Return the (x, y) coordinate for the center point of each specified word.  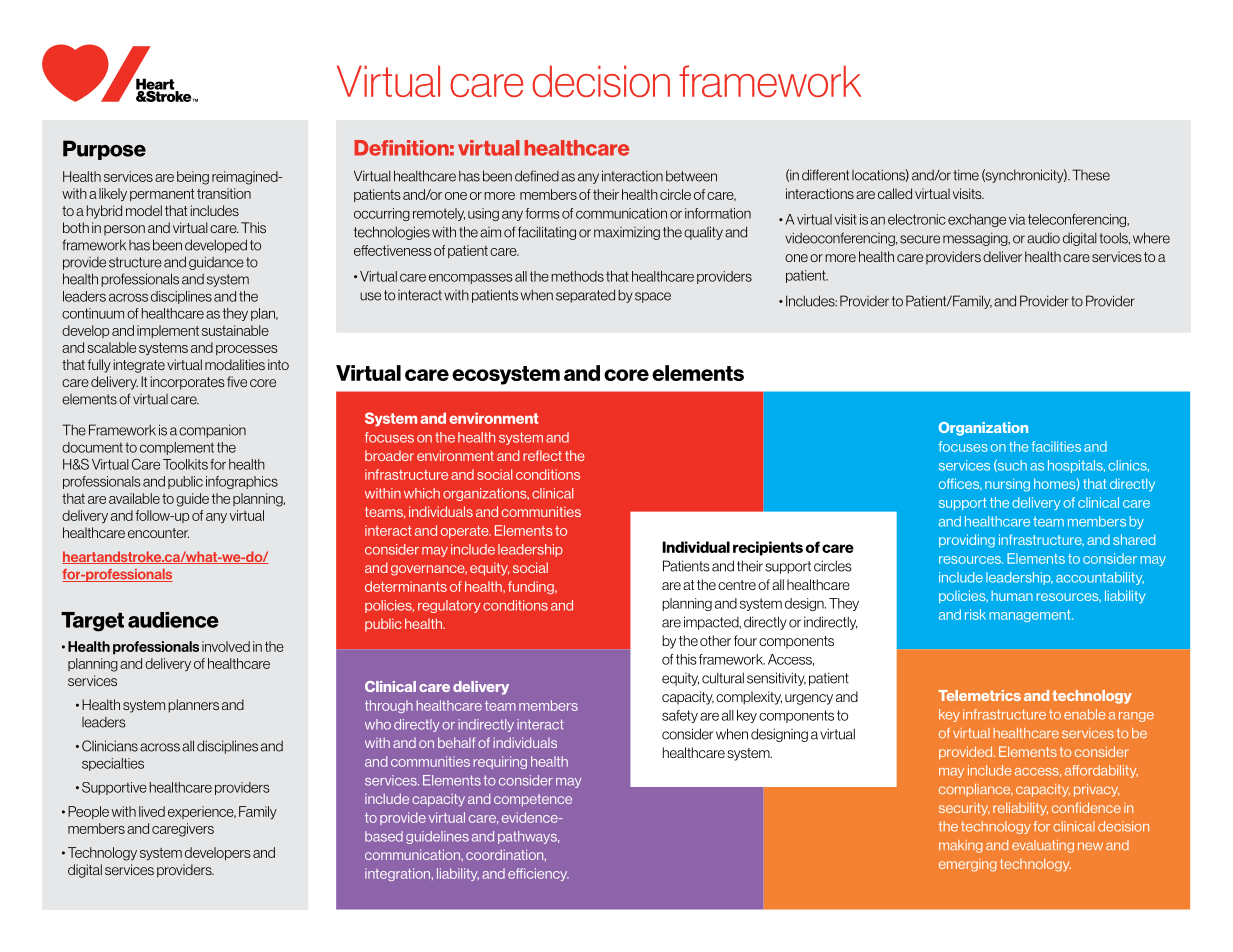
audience (173, 620)
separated (585, 296)
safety (680, 716)
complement (177, 448)
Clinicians (110, 746)
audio (1043, 238)
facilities (1056, 446)
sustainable (235, 330)
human (1012, 595)
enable (1085, 714)
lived (152, 811)
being (193, 178)
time (966, 175)
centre (737, 585)
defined (537, 176)
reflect (542, 455)
